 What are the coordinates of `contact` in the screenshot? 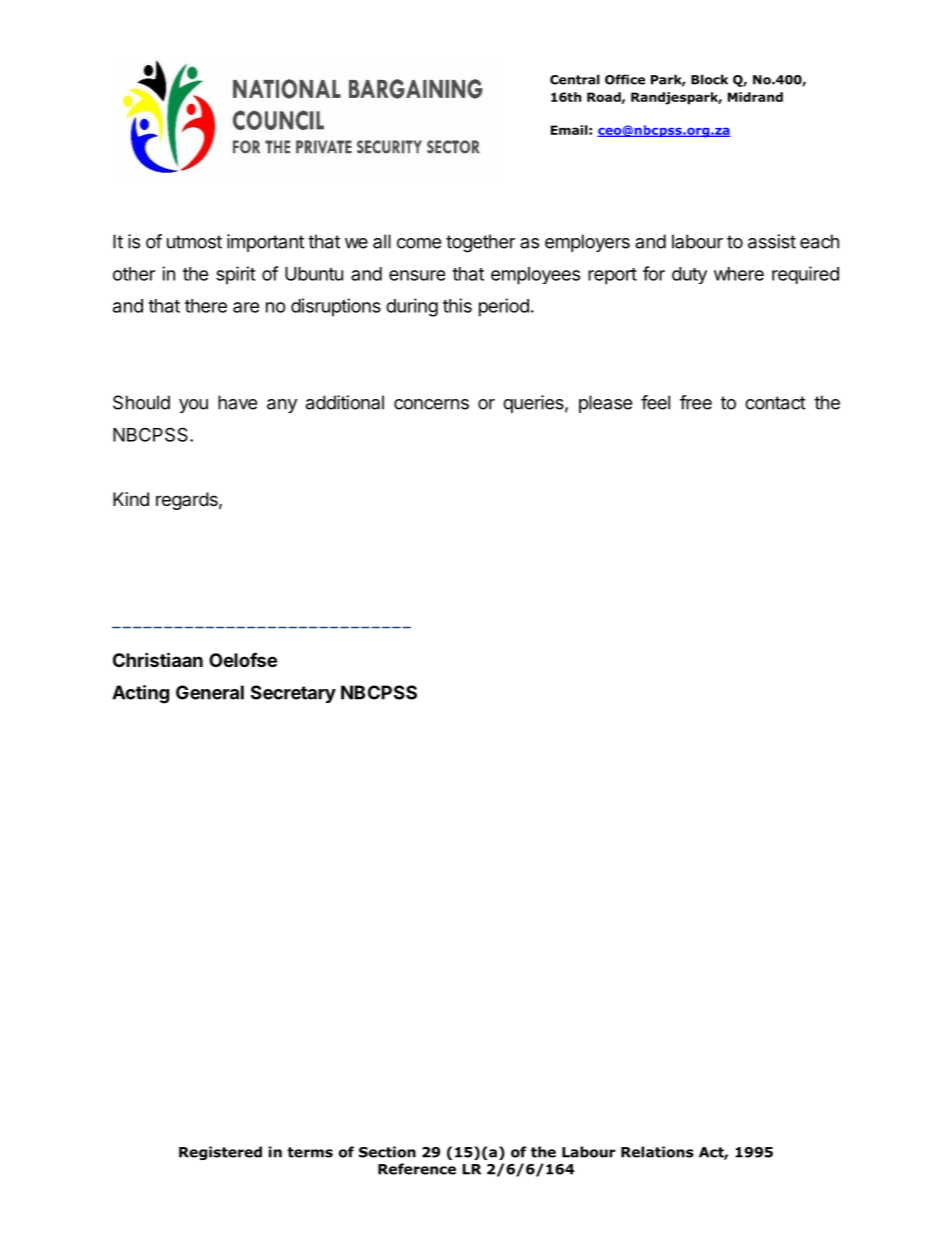 It's located at (775, 403).
